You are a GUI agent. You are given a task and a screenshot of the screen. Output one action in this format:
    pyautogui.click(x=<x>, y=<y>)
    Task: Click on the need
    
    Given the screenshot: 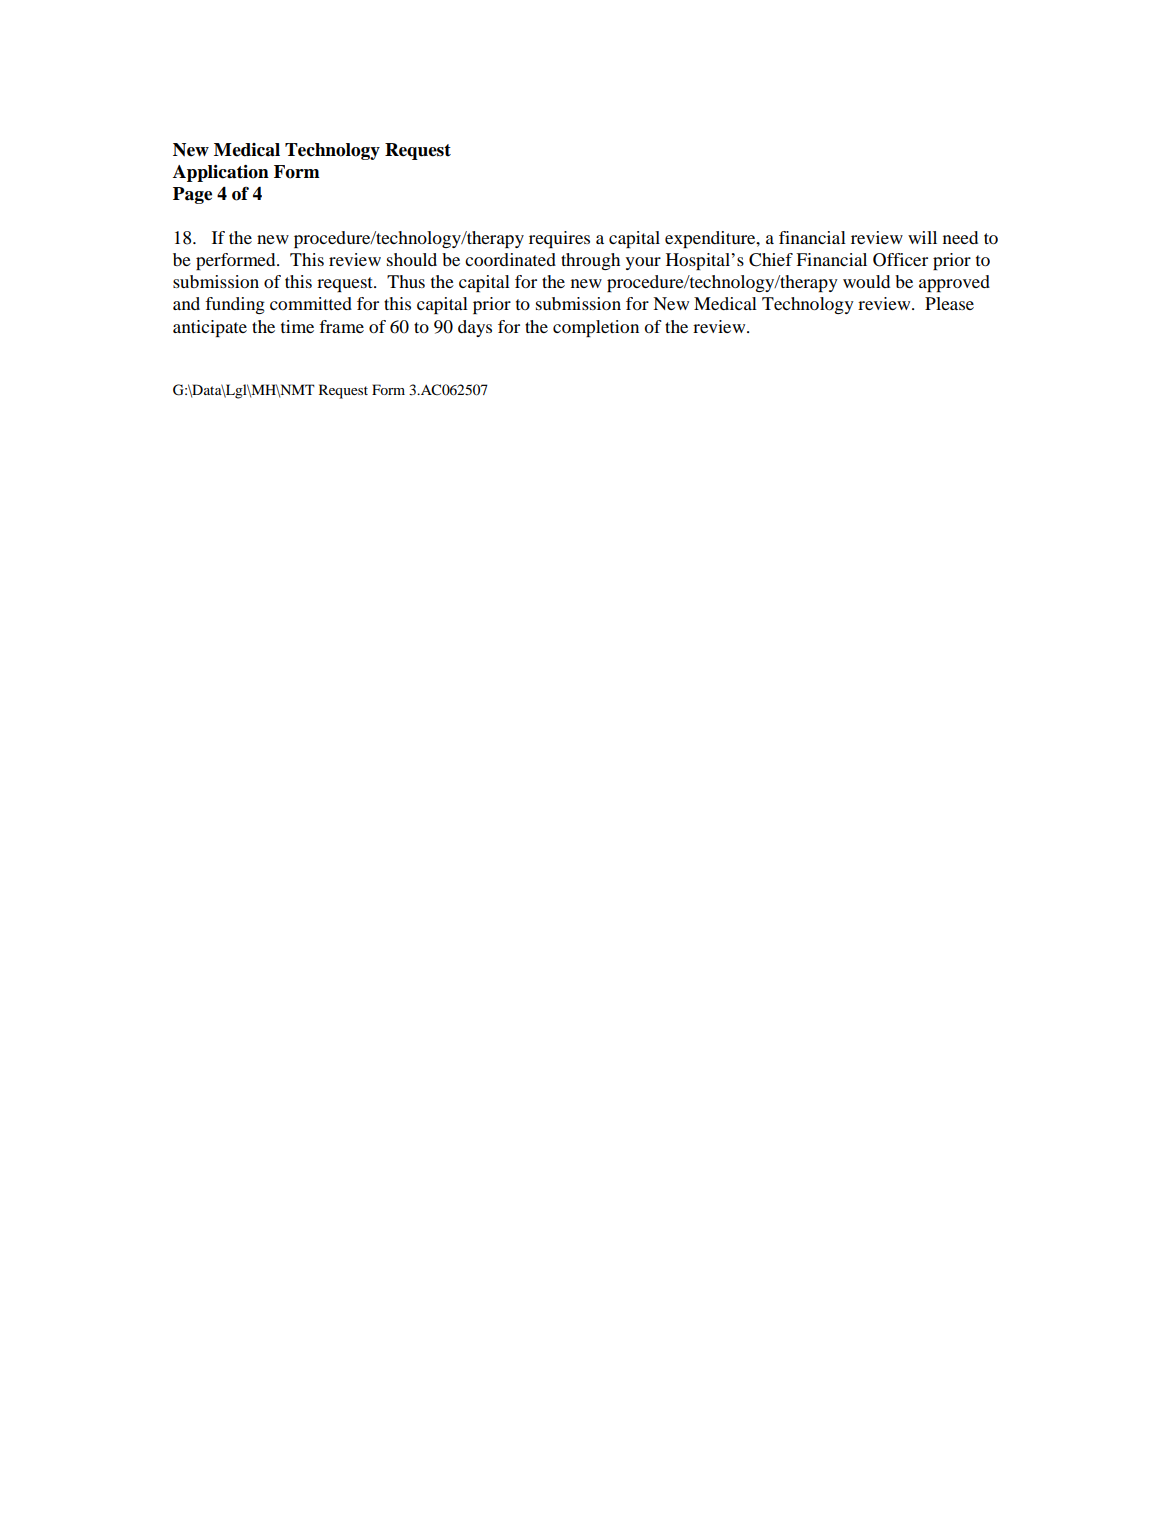 What is the action you would take?
    pyautogui.click(x=960, y=237)
